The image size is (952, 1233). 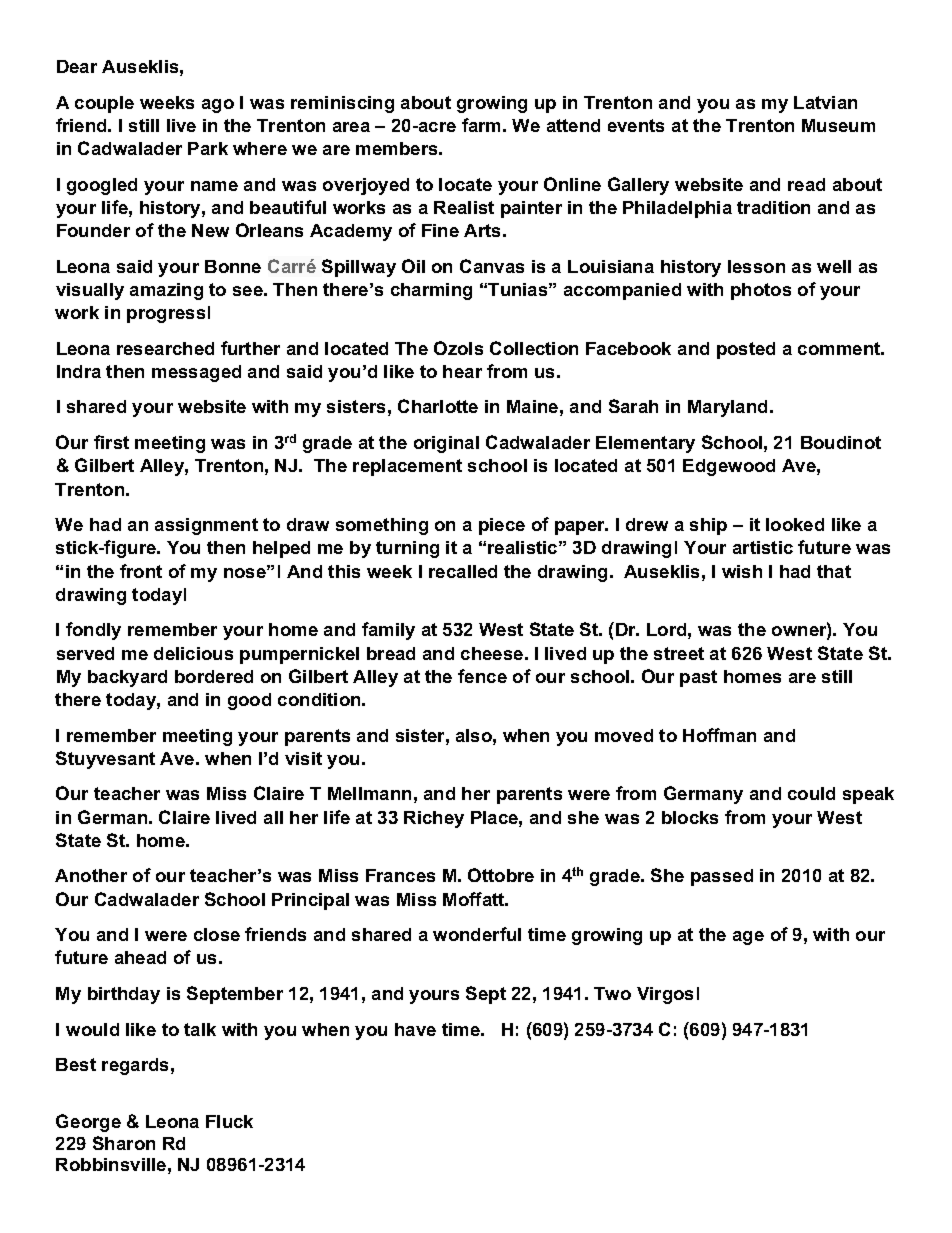 What do you see at coordinates (742, 571) in the screenshot?
I see `wish` at bounding box center [742, 571].
